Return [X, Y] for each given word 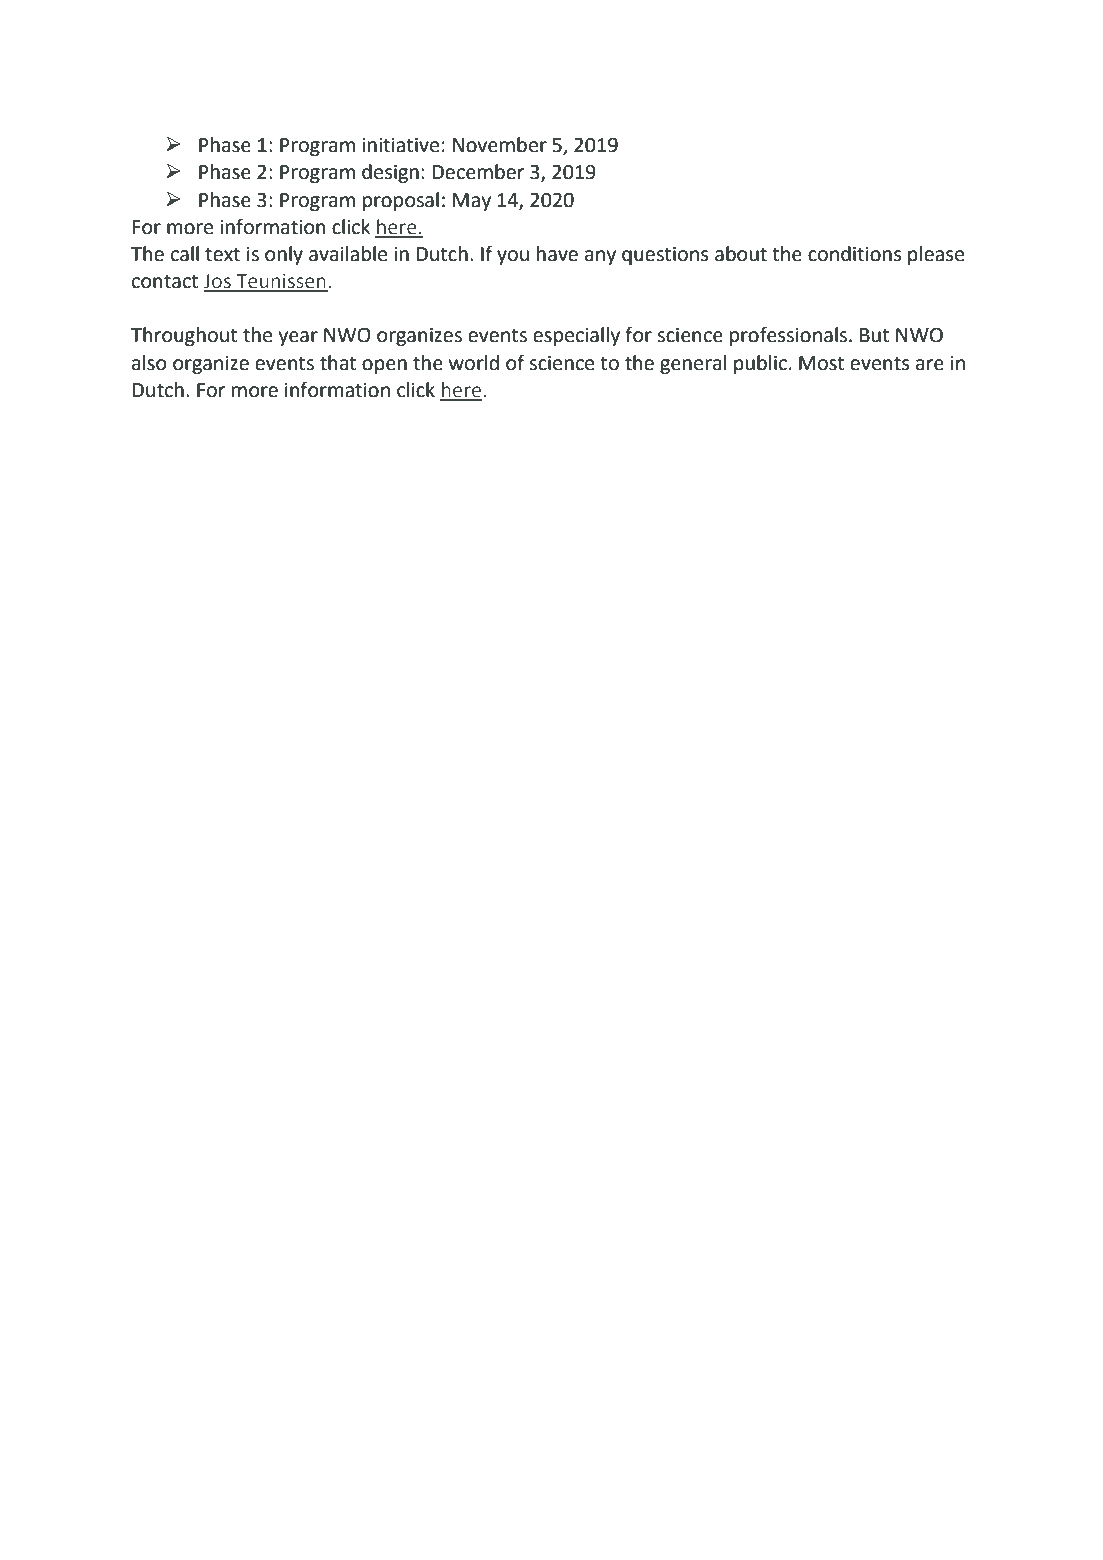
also [149, 363]
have [557, 254]
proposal [401, 201]
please [936, 255]
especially [576, 336]
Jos [218, 282]
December [478, 172]
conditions [855, 254]
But [874, 335]
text [222, 255]
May [472, 202]
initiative [400, 145]
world [474, 363]
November [500, 145]
